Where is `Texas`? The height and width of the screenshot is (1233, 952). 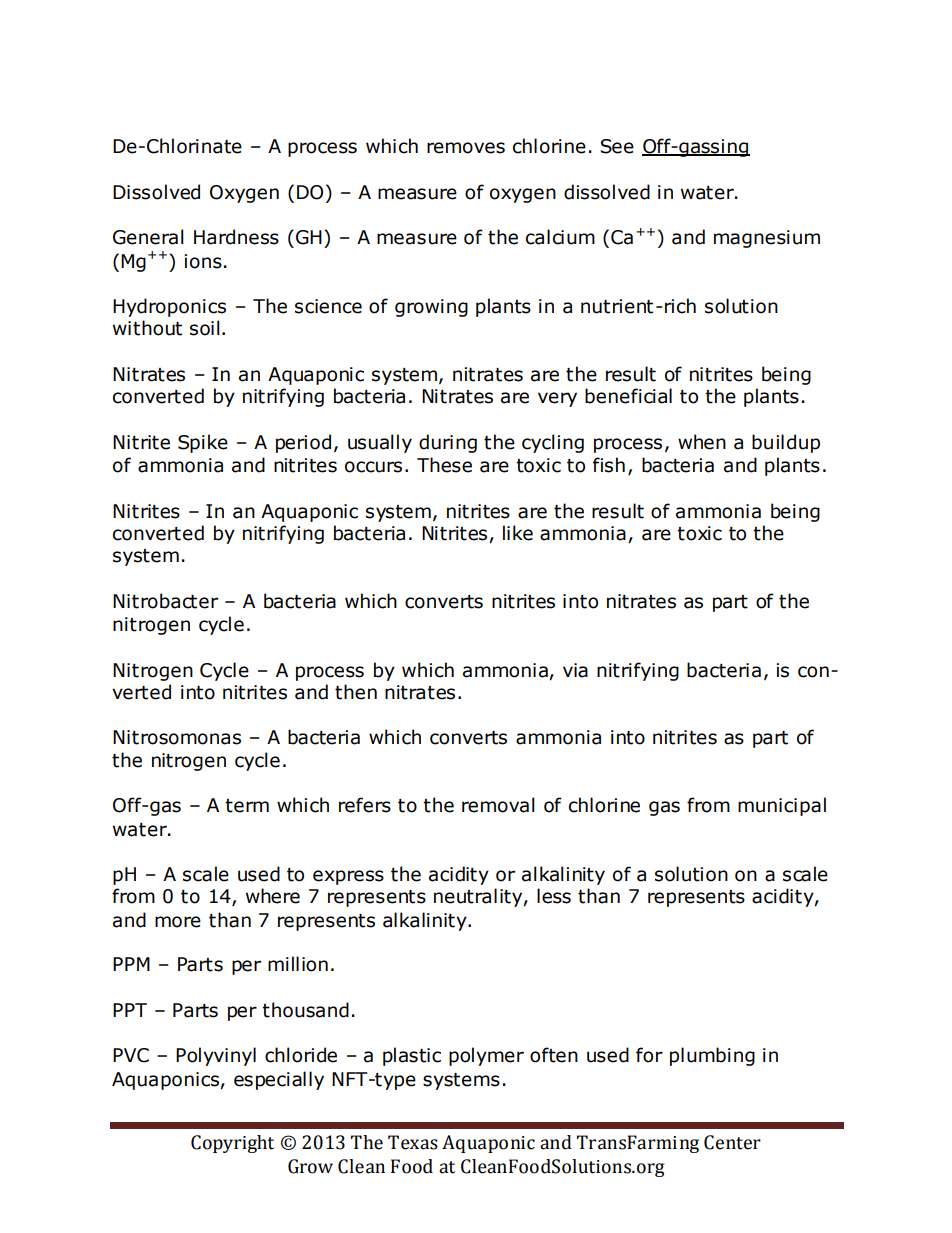 Texas is located at coordinates (413, 1142).
